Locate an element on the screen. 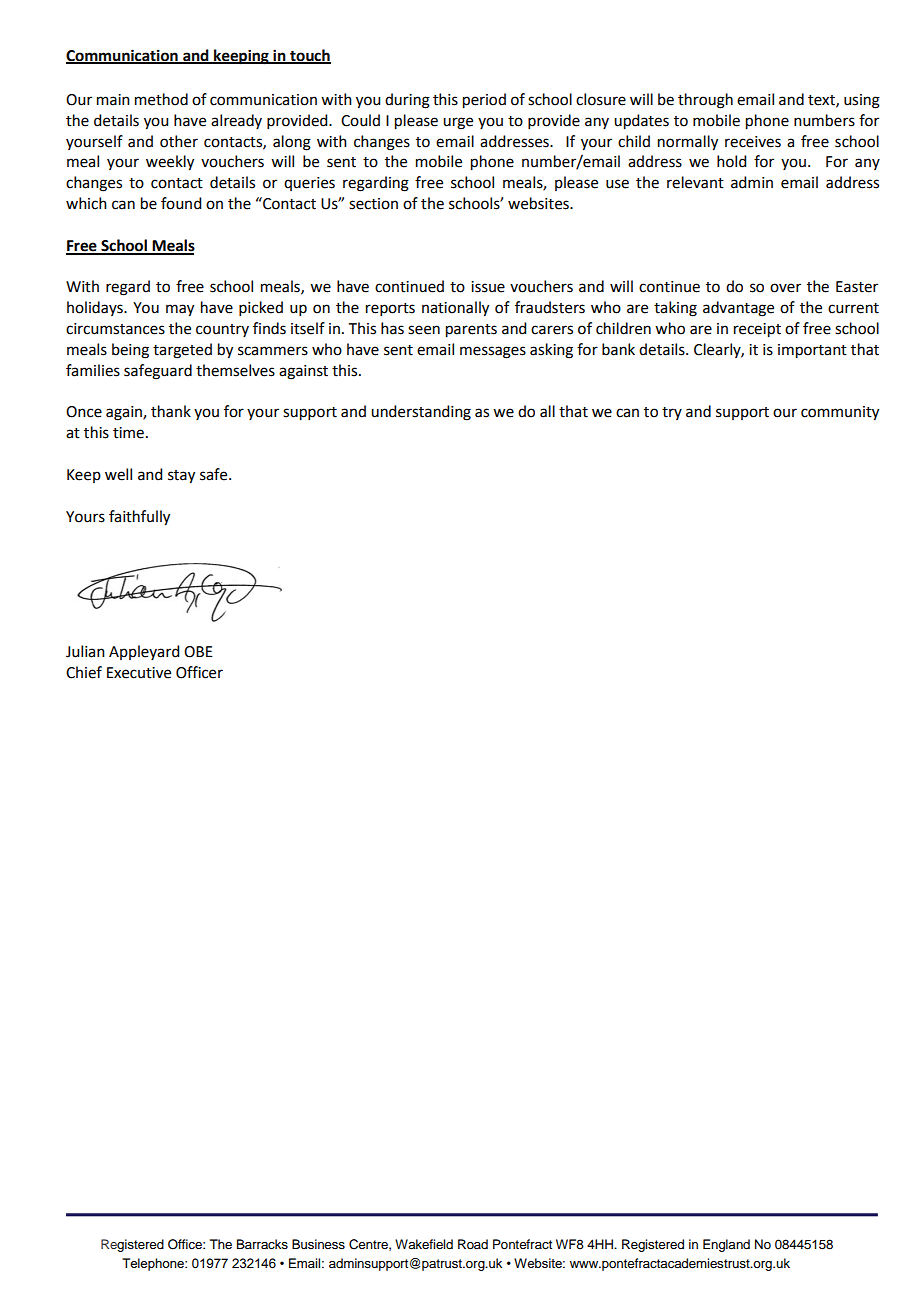 Image resolution: width=924 pixels, height=1307 pixels. Road is located at coordinates (473, 1244).
